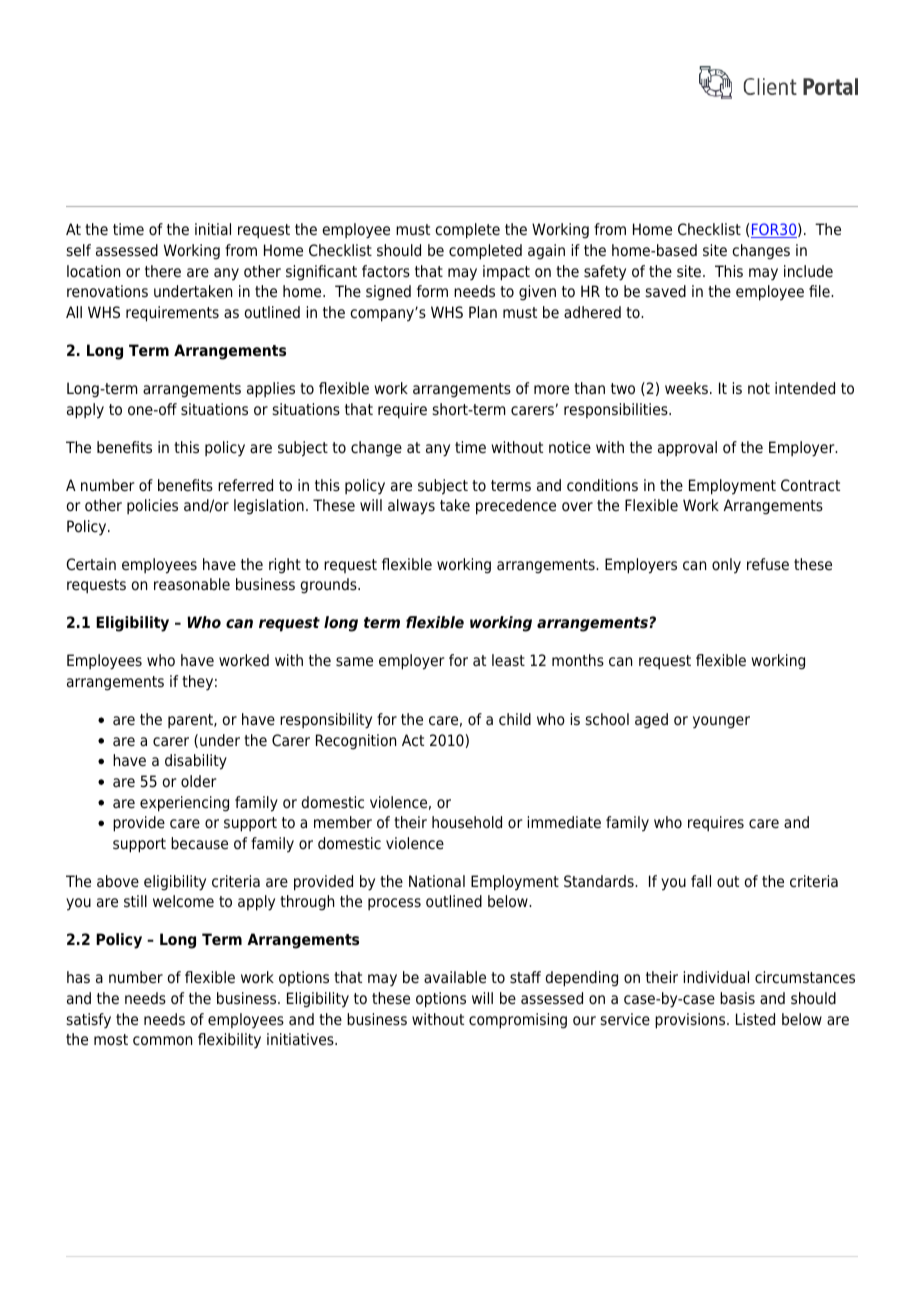 The image size is (924, 1308). I want to click on there, so click(163, 271).
